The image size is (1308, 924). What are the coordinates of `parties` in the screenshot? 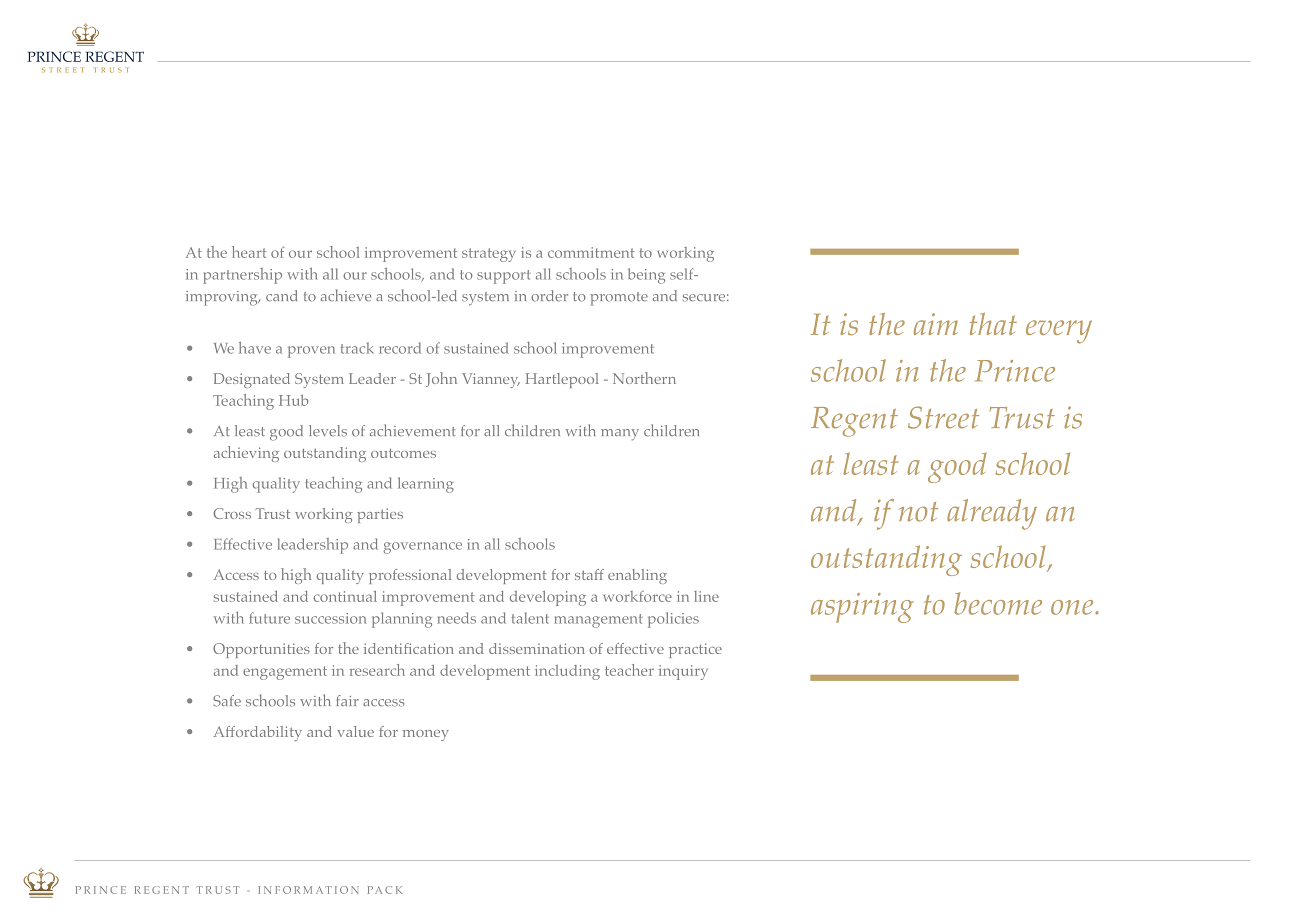 It's located at (380, 515).
